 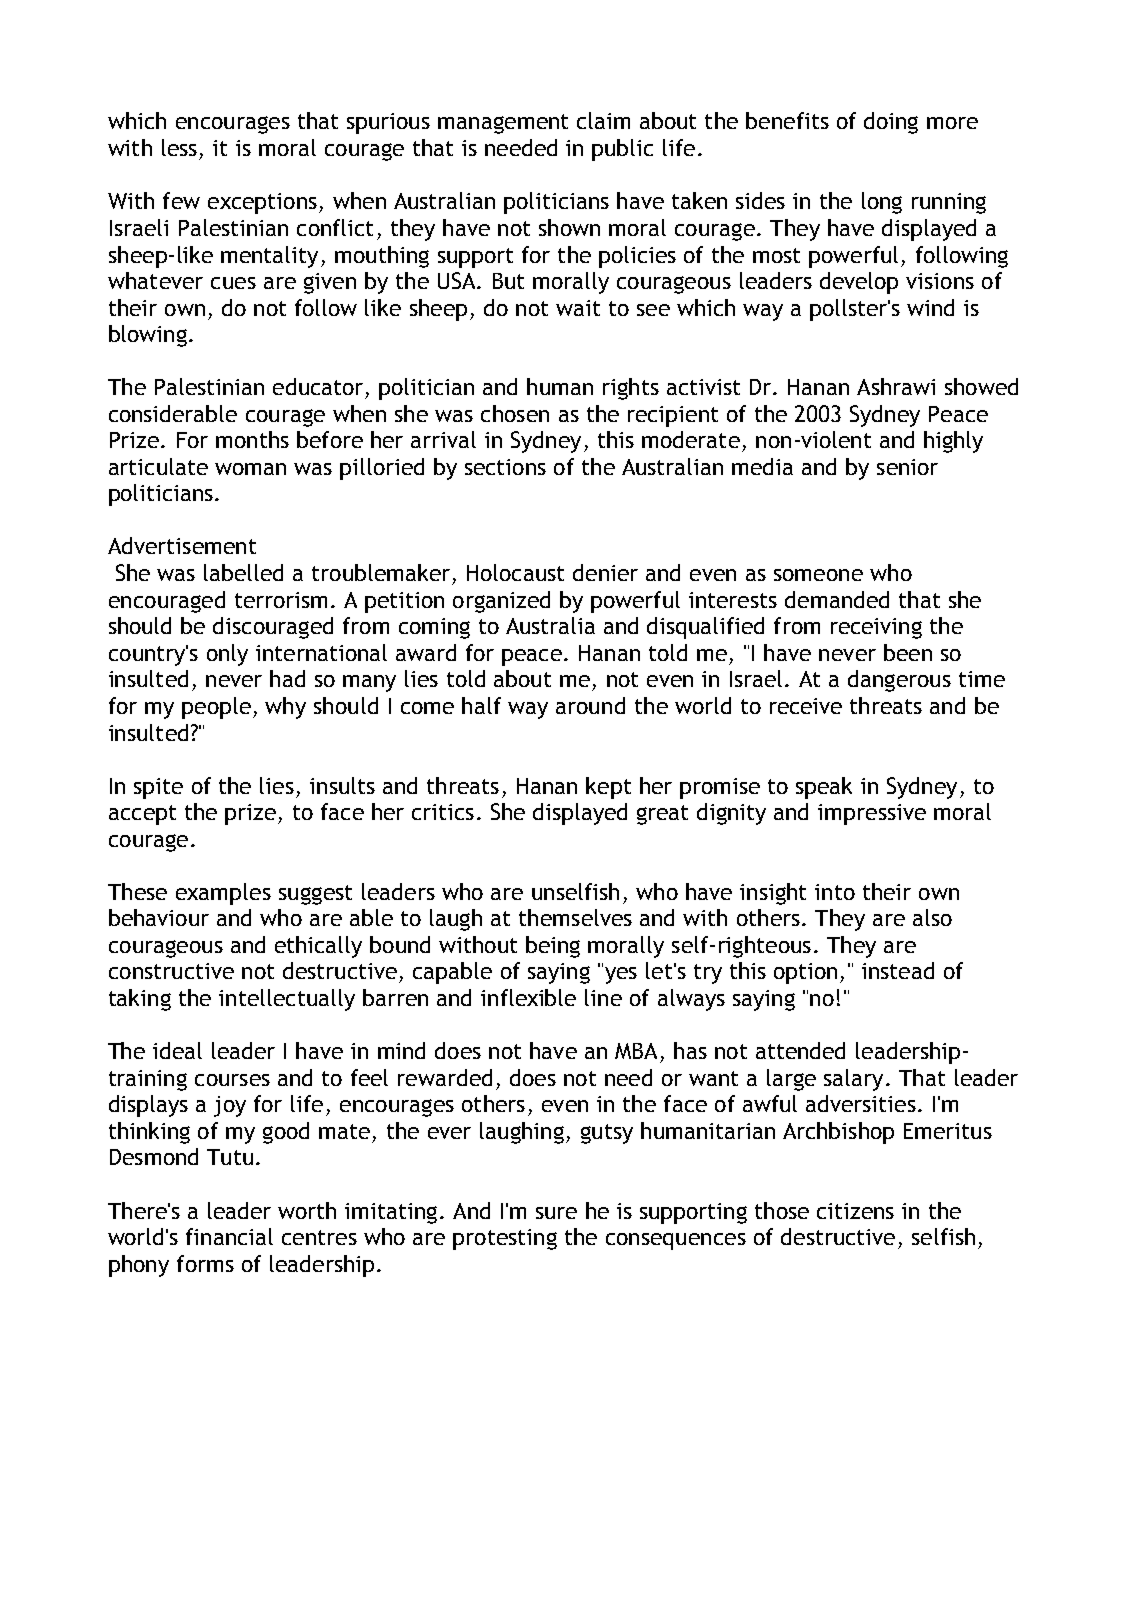 I want to click on showed, so click(x=981, y=386).
